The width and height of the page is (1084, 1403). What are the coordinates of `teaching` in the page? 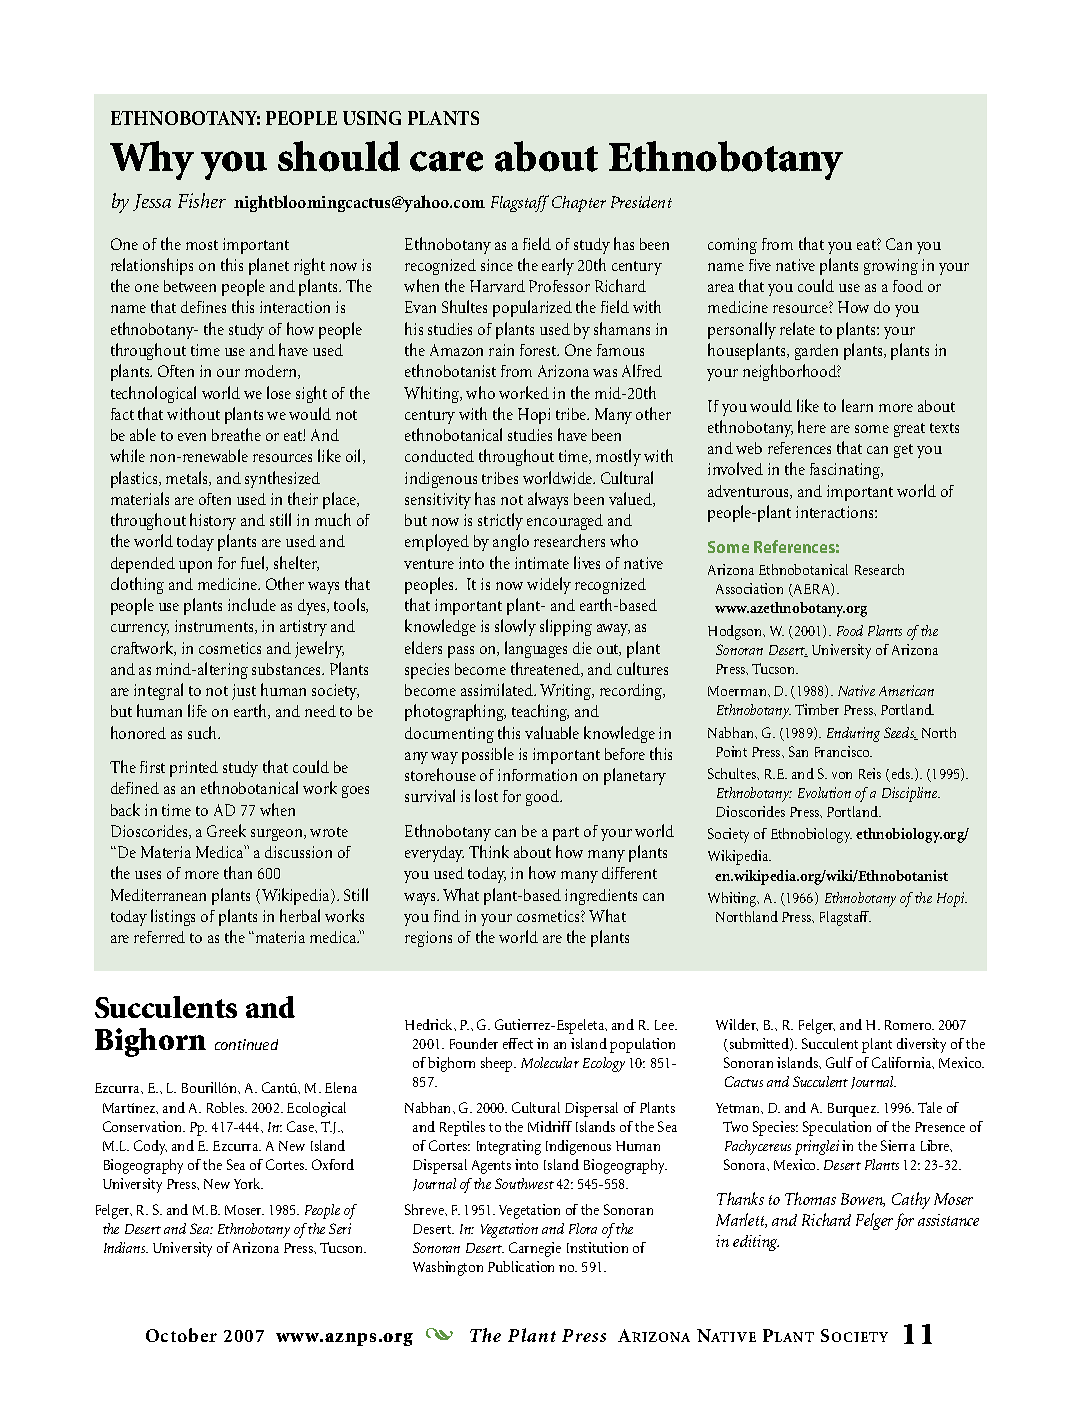 It's located at (540, 712).
